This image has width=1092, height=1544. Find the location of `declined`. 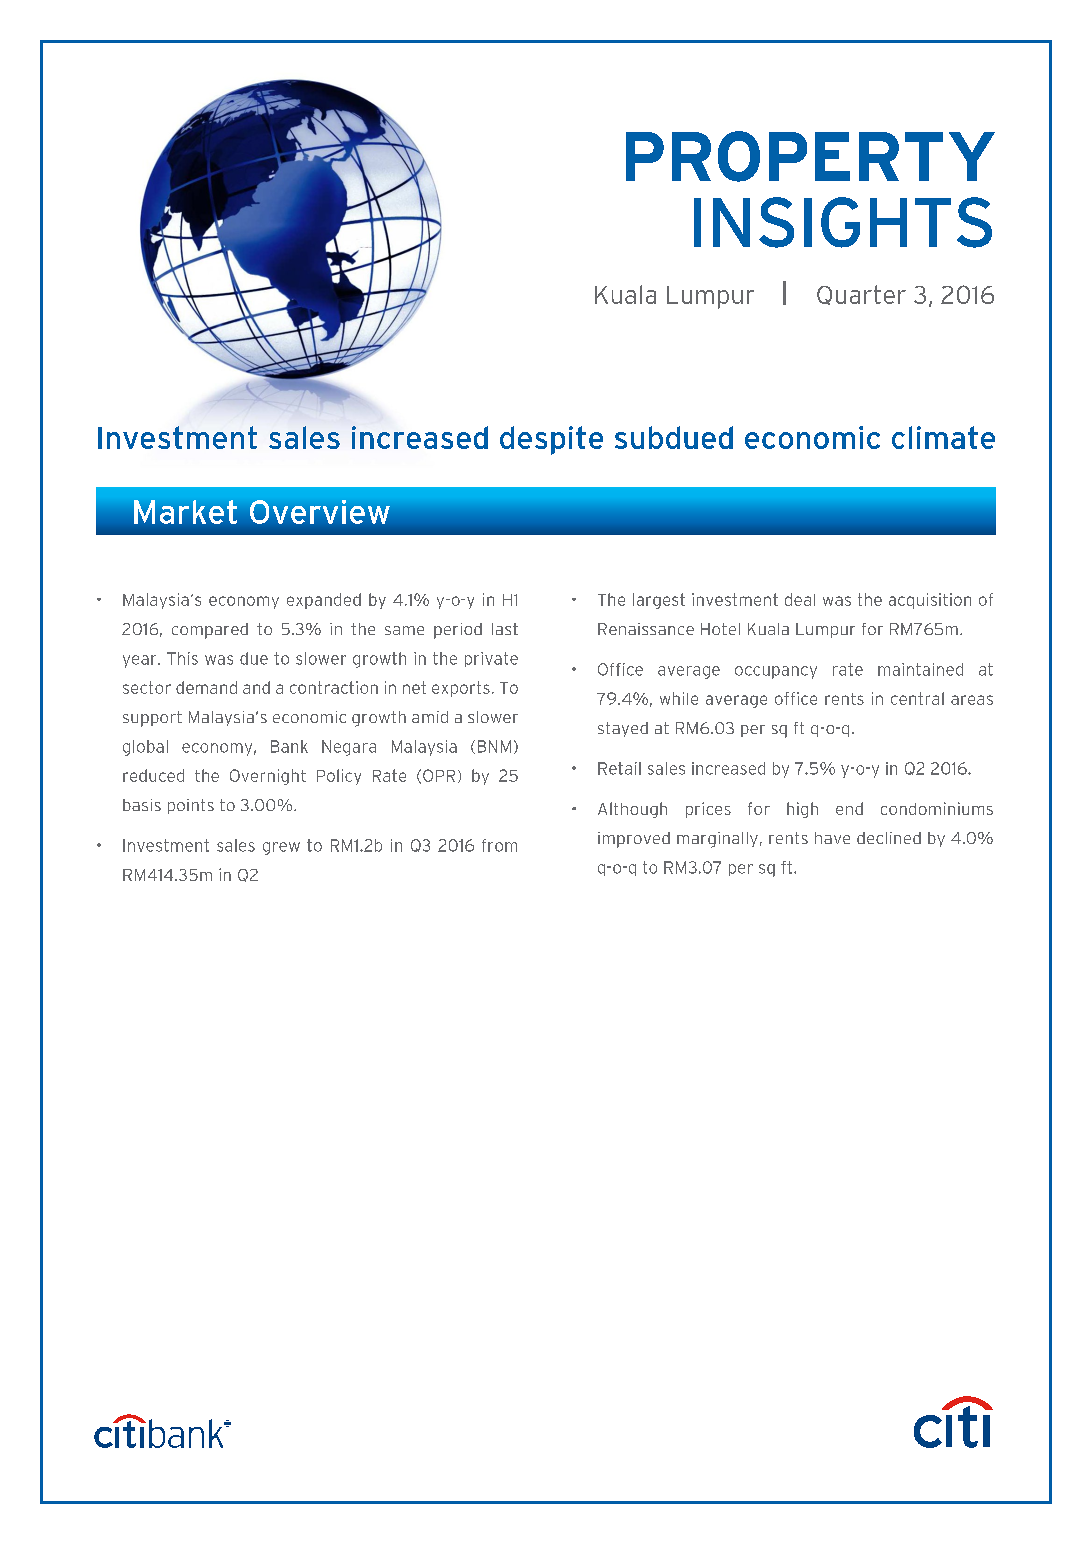

declined is located at coordinates (889, 838).
